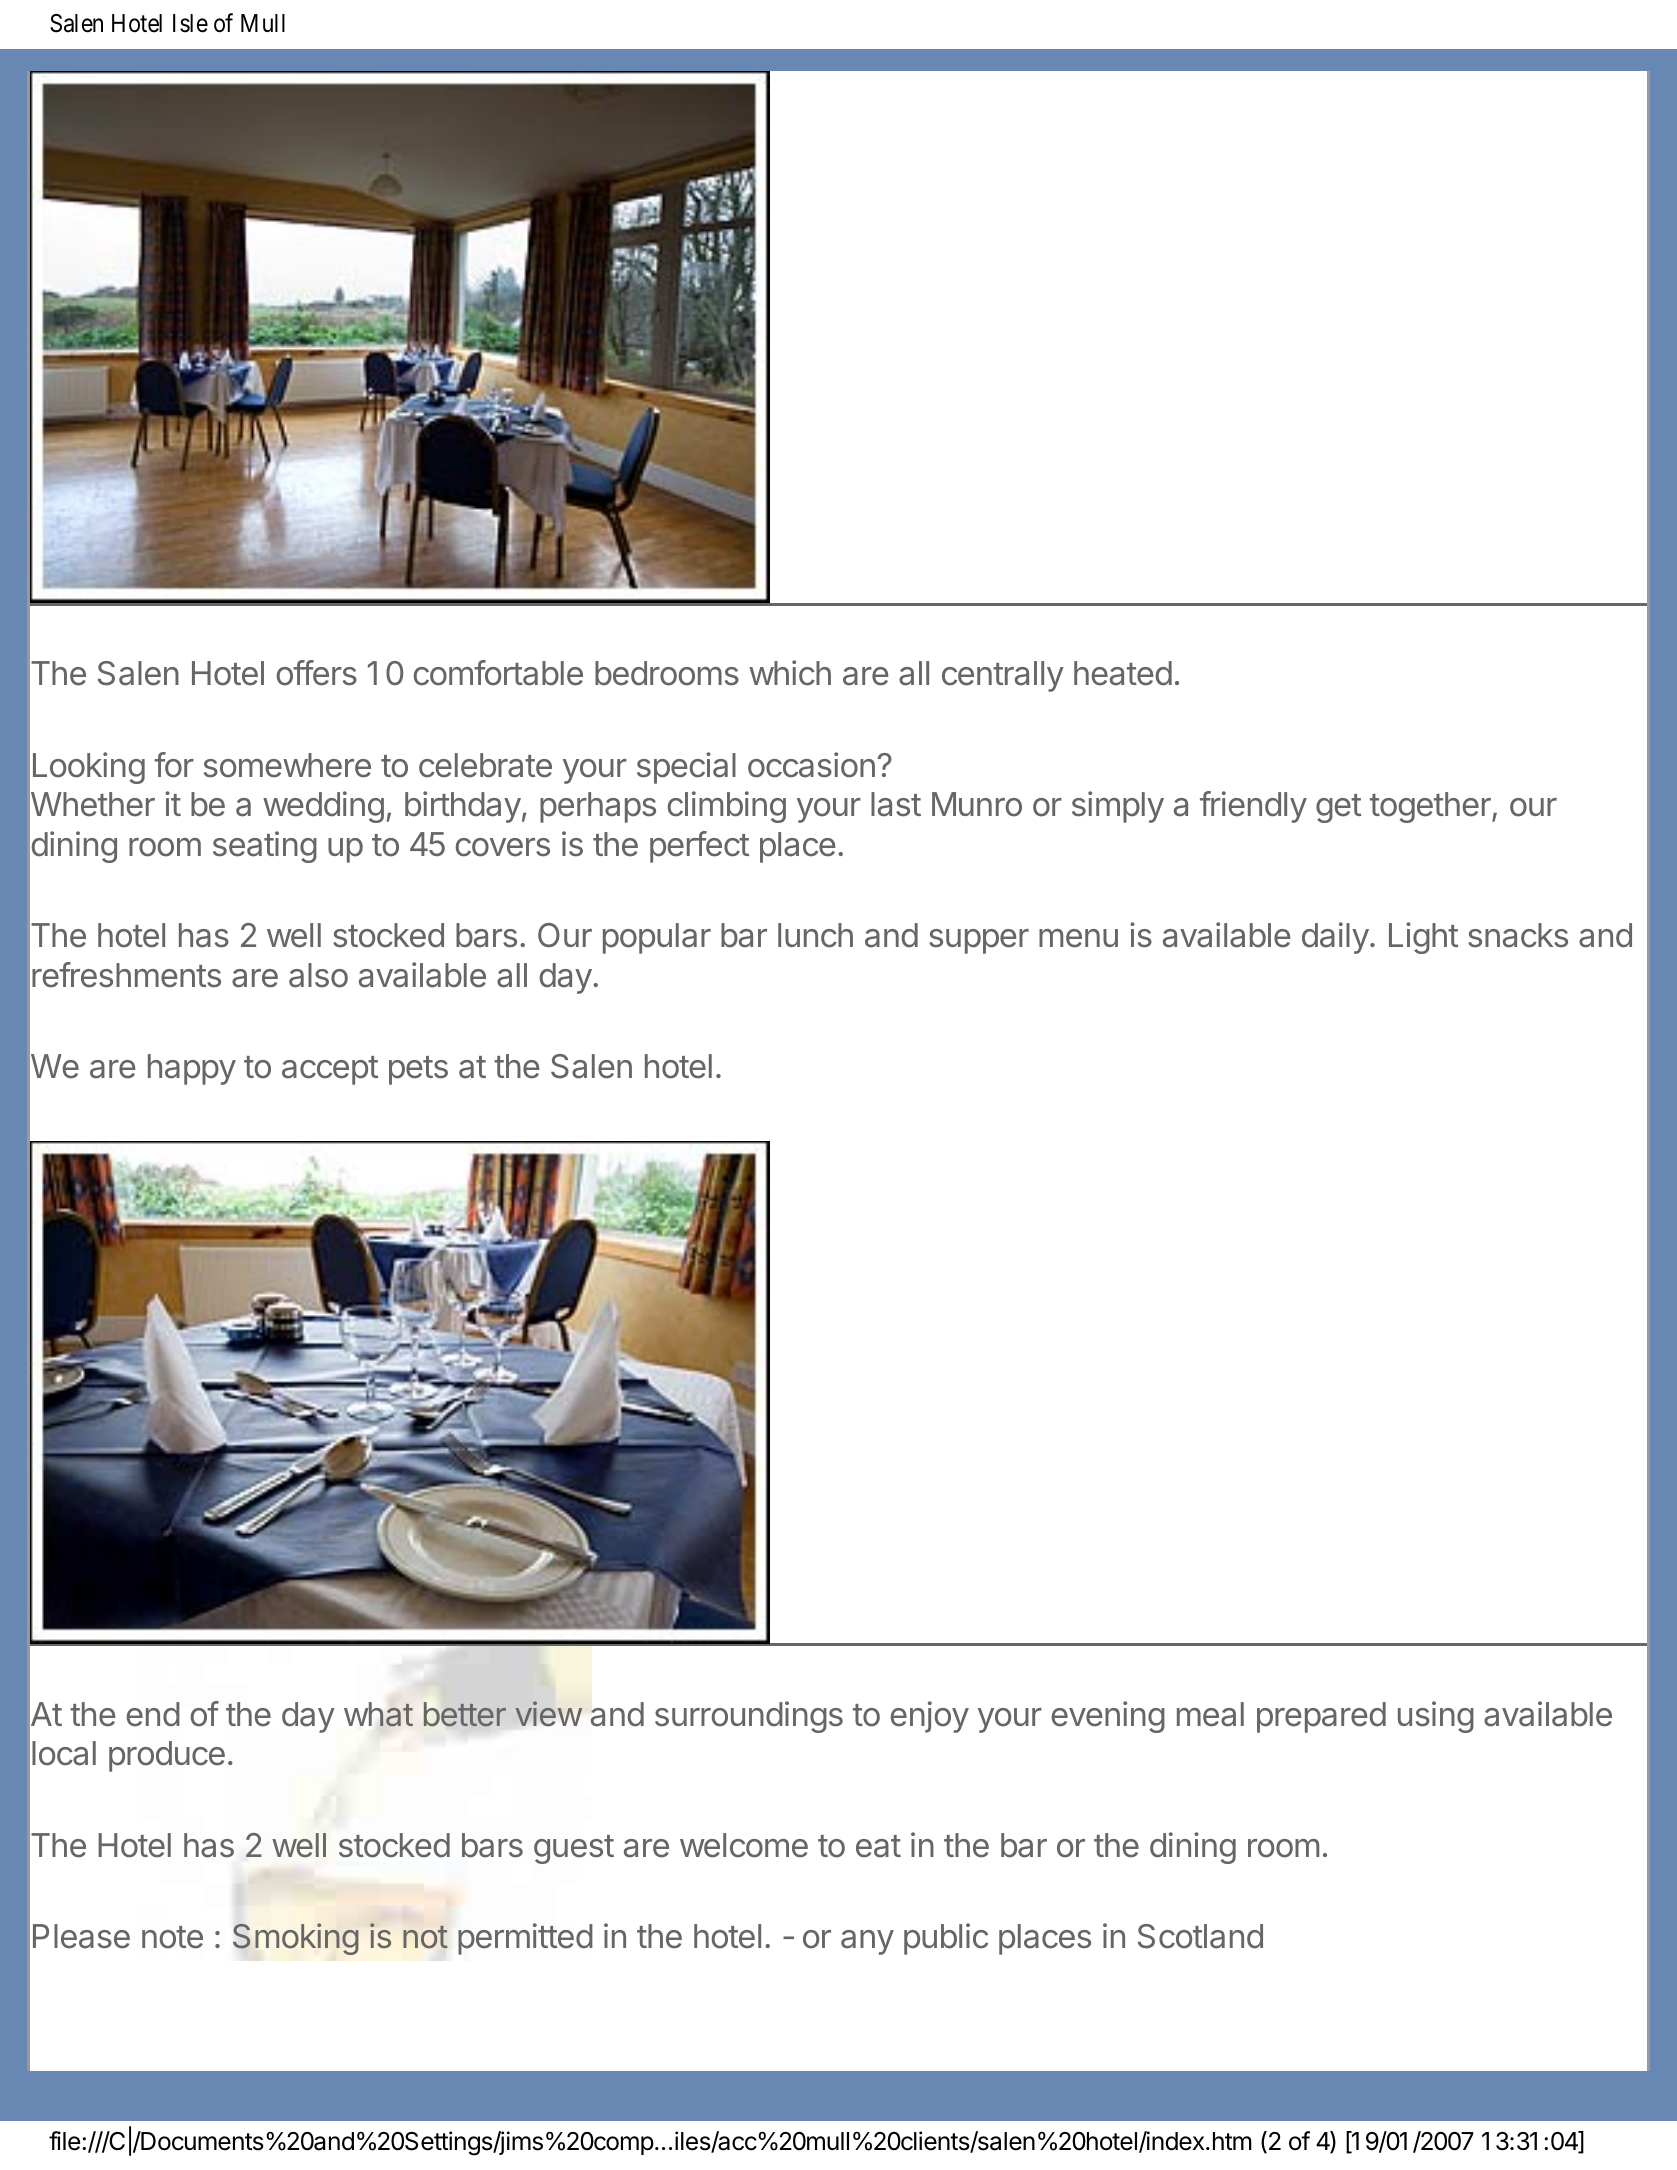 The height and width of the page is (2170, 1677). Describe the element at coordinates (1335, 938) in the page. I see `daily` at that location.
